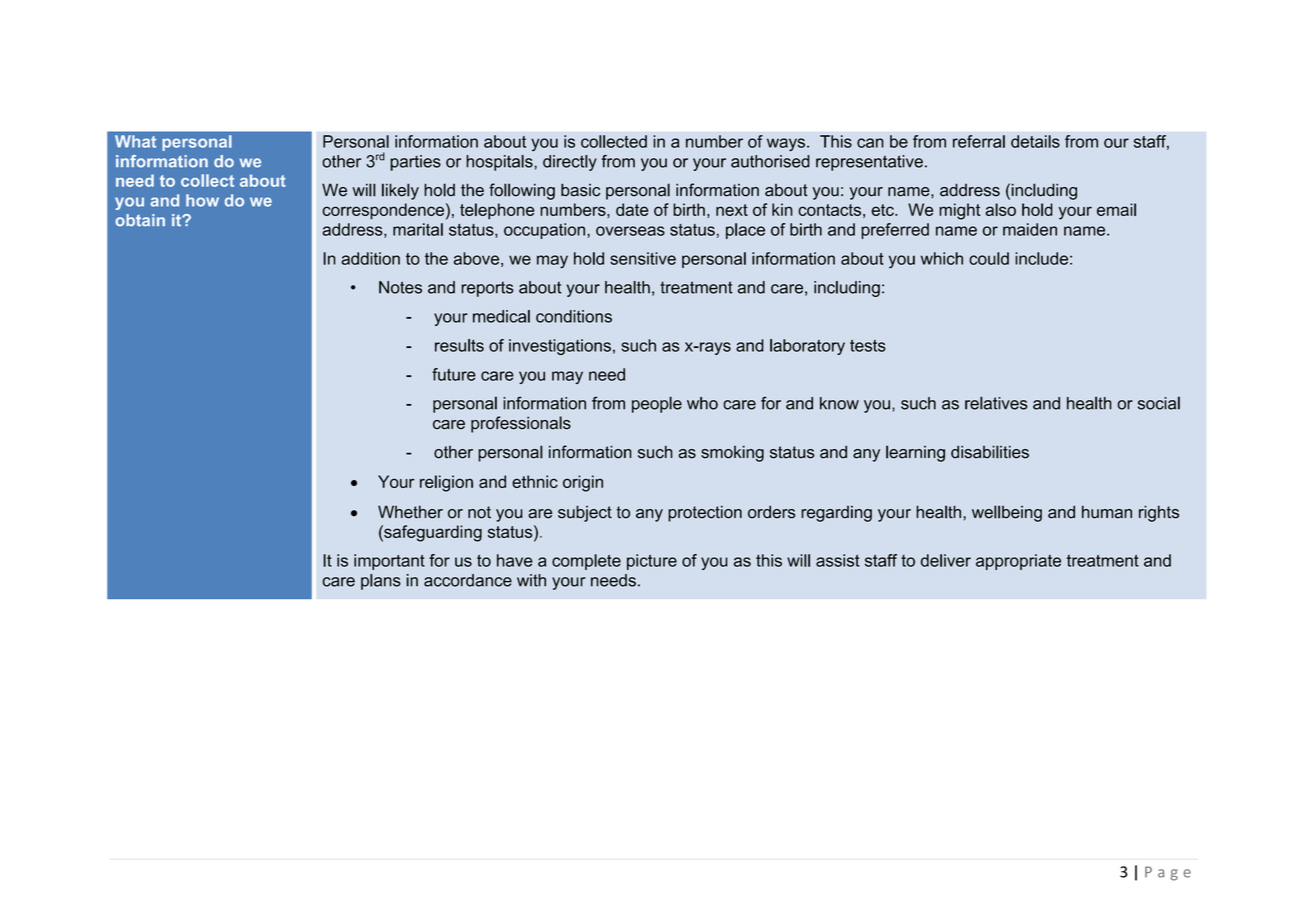  What do you see at coordinates (570, 163) in the page?
I see `directly` at bounding box center [570, 163].
